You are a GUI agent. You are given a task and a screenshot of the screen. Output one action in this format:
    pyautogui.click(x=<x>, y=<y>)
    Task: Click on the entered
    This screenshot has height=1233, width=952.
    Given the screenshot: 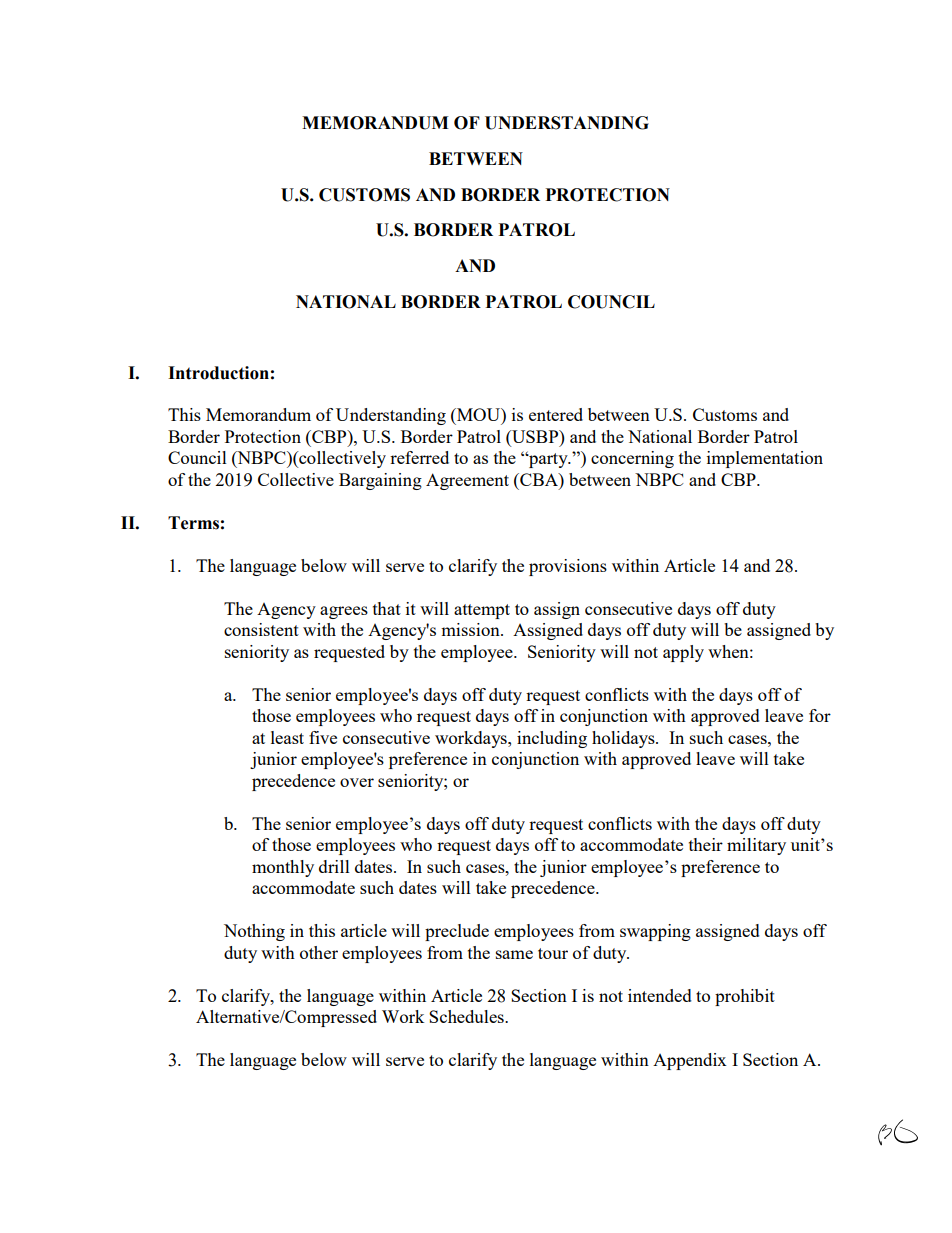 What is the action you would take?
    pyautogui.click(x=556, y=414)
